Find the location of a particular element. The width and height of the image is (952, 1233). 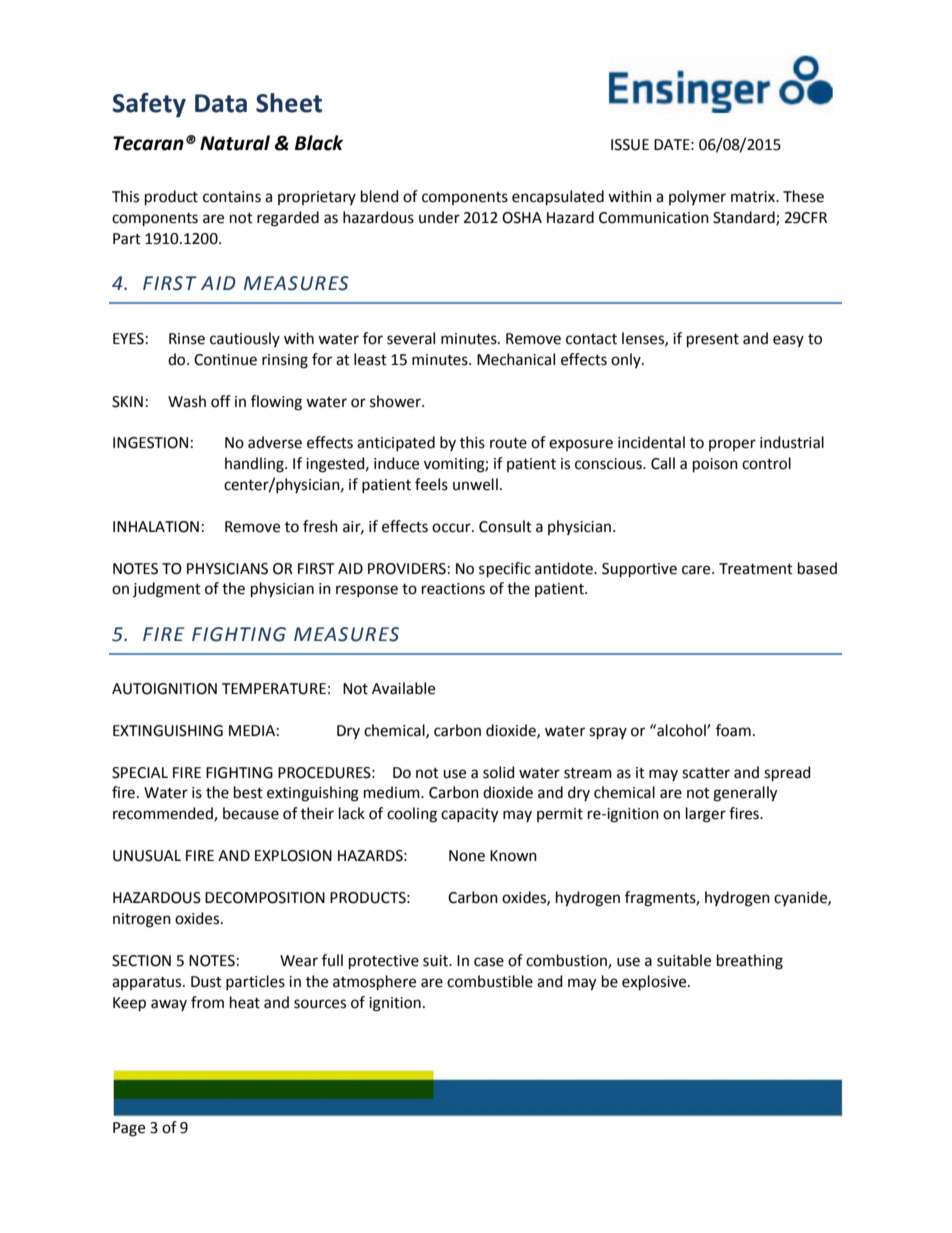

combustible is located at coordinates (490, 981).
